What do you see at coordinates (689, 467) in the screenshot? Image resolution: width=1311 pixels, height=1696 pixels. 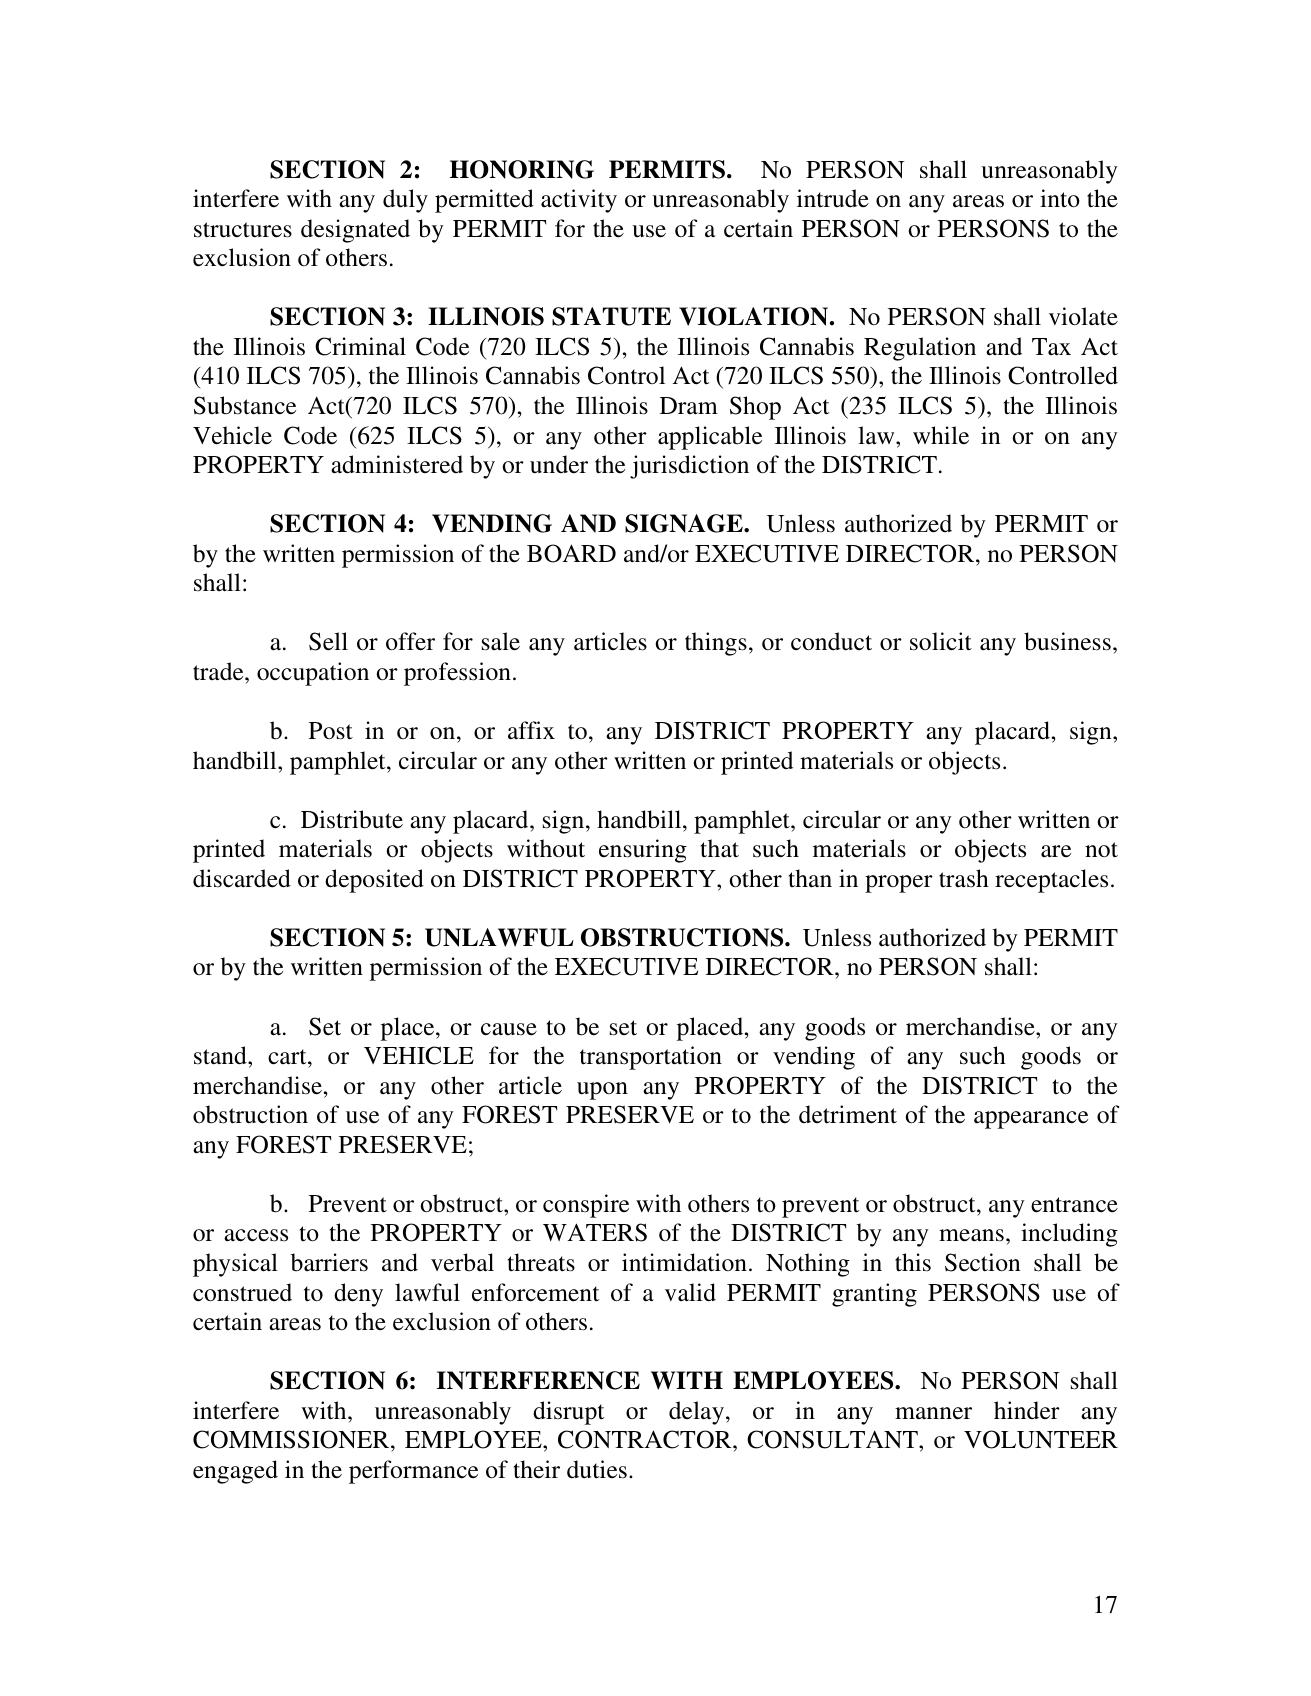 I see `jurisdiction` at bounding box center [689, 467].
